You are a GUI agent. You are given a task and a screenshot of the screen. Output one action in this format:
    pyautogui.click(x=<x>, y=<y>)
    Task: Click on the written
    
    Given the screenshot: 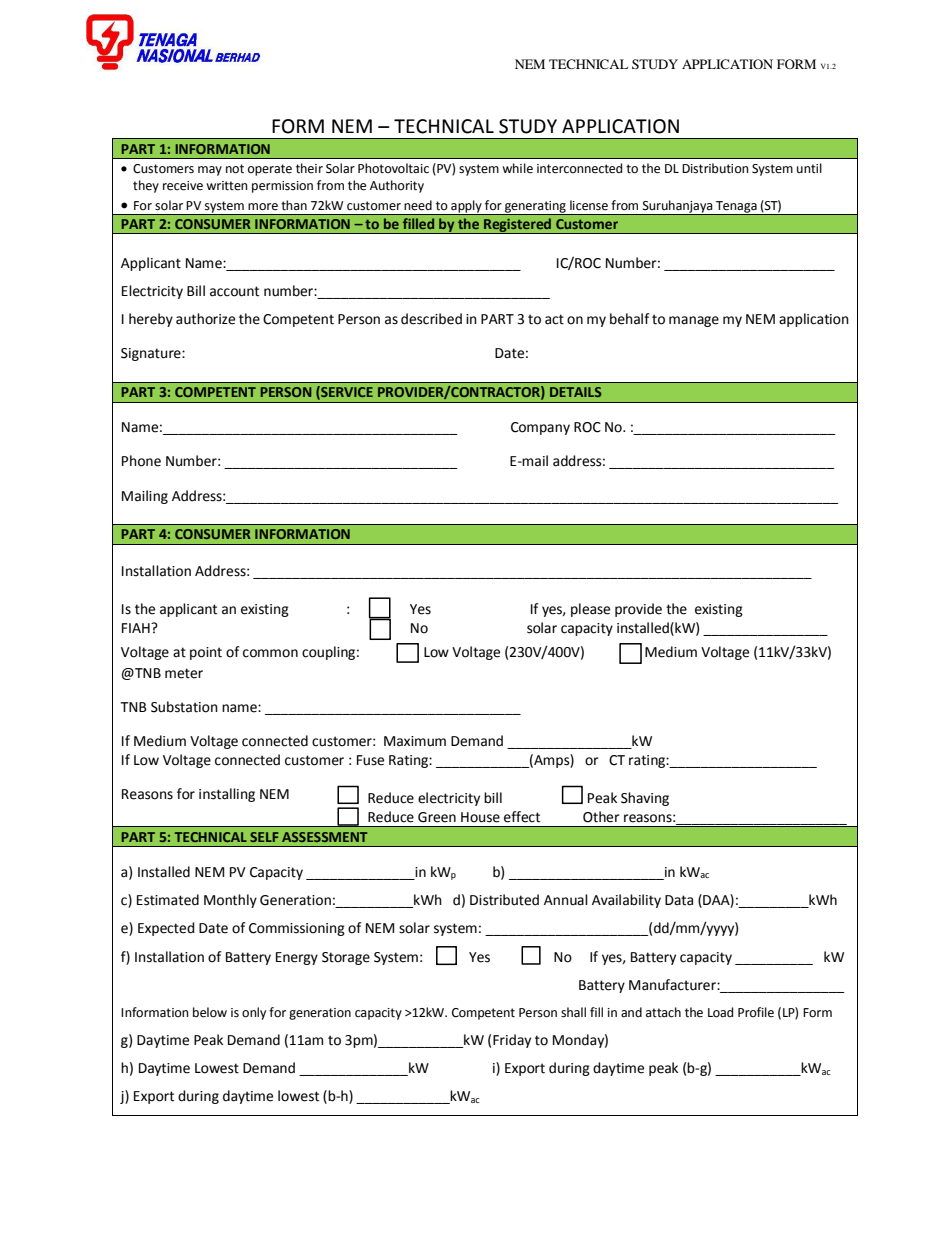 What is the action you would take?
    pyautogui.click(x=227, y=186)
